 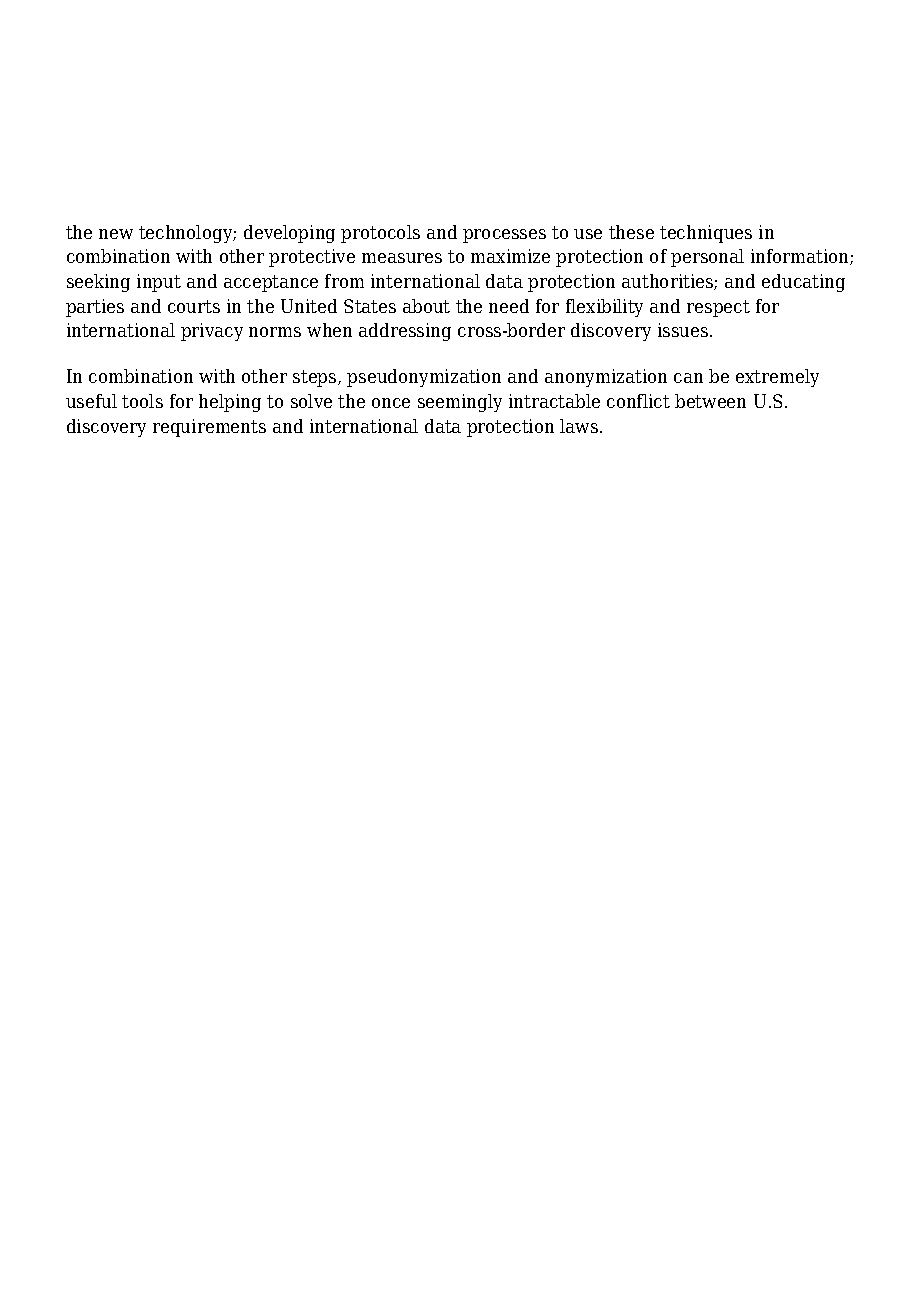 I want to click on addressing, so click(x=405, y=332).
